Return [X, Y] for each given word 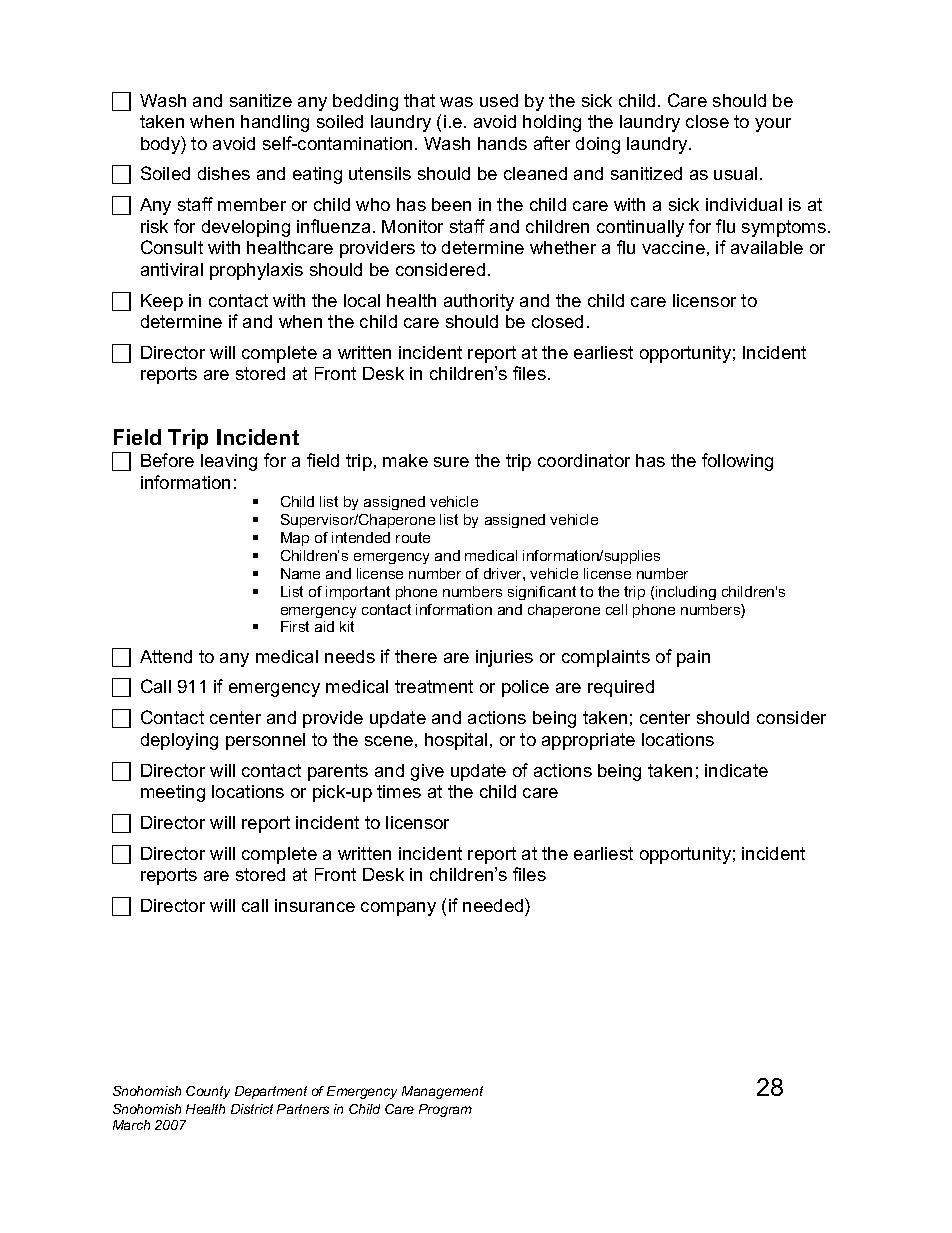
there [416, 656]
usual [735, 173]
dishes [224, 173]
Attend [166, 656]
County [208, 1092]
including [686, 593]
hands [502, 143]
